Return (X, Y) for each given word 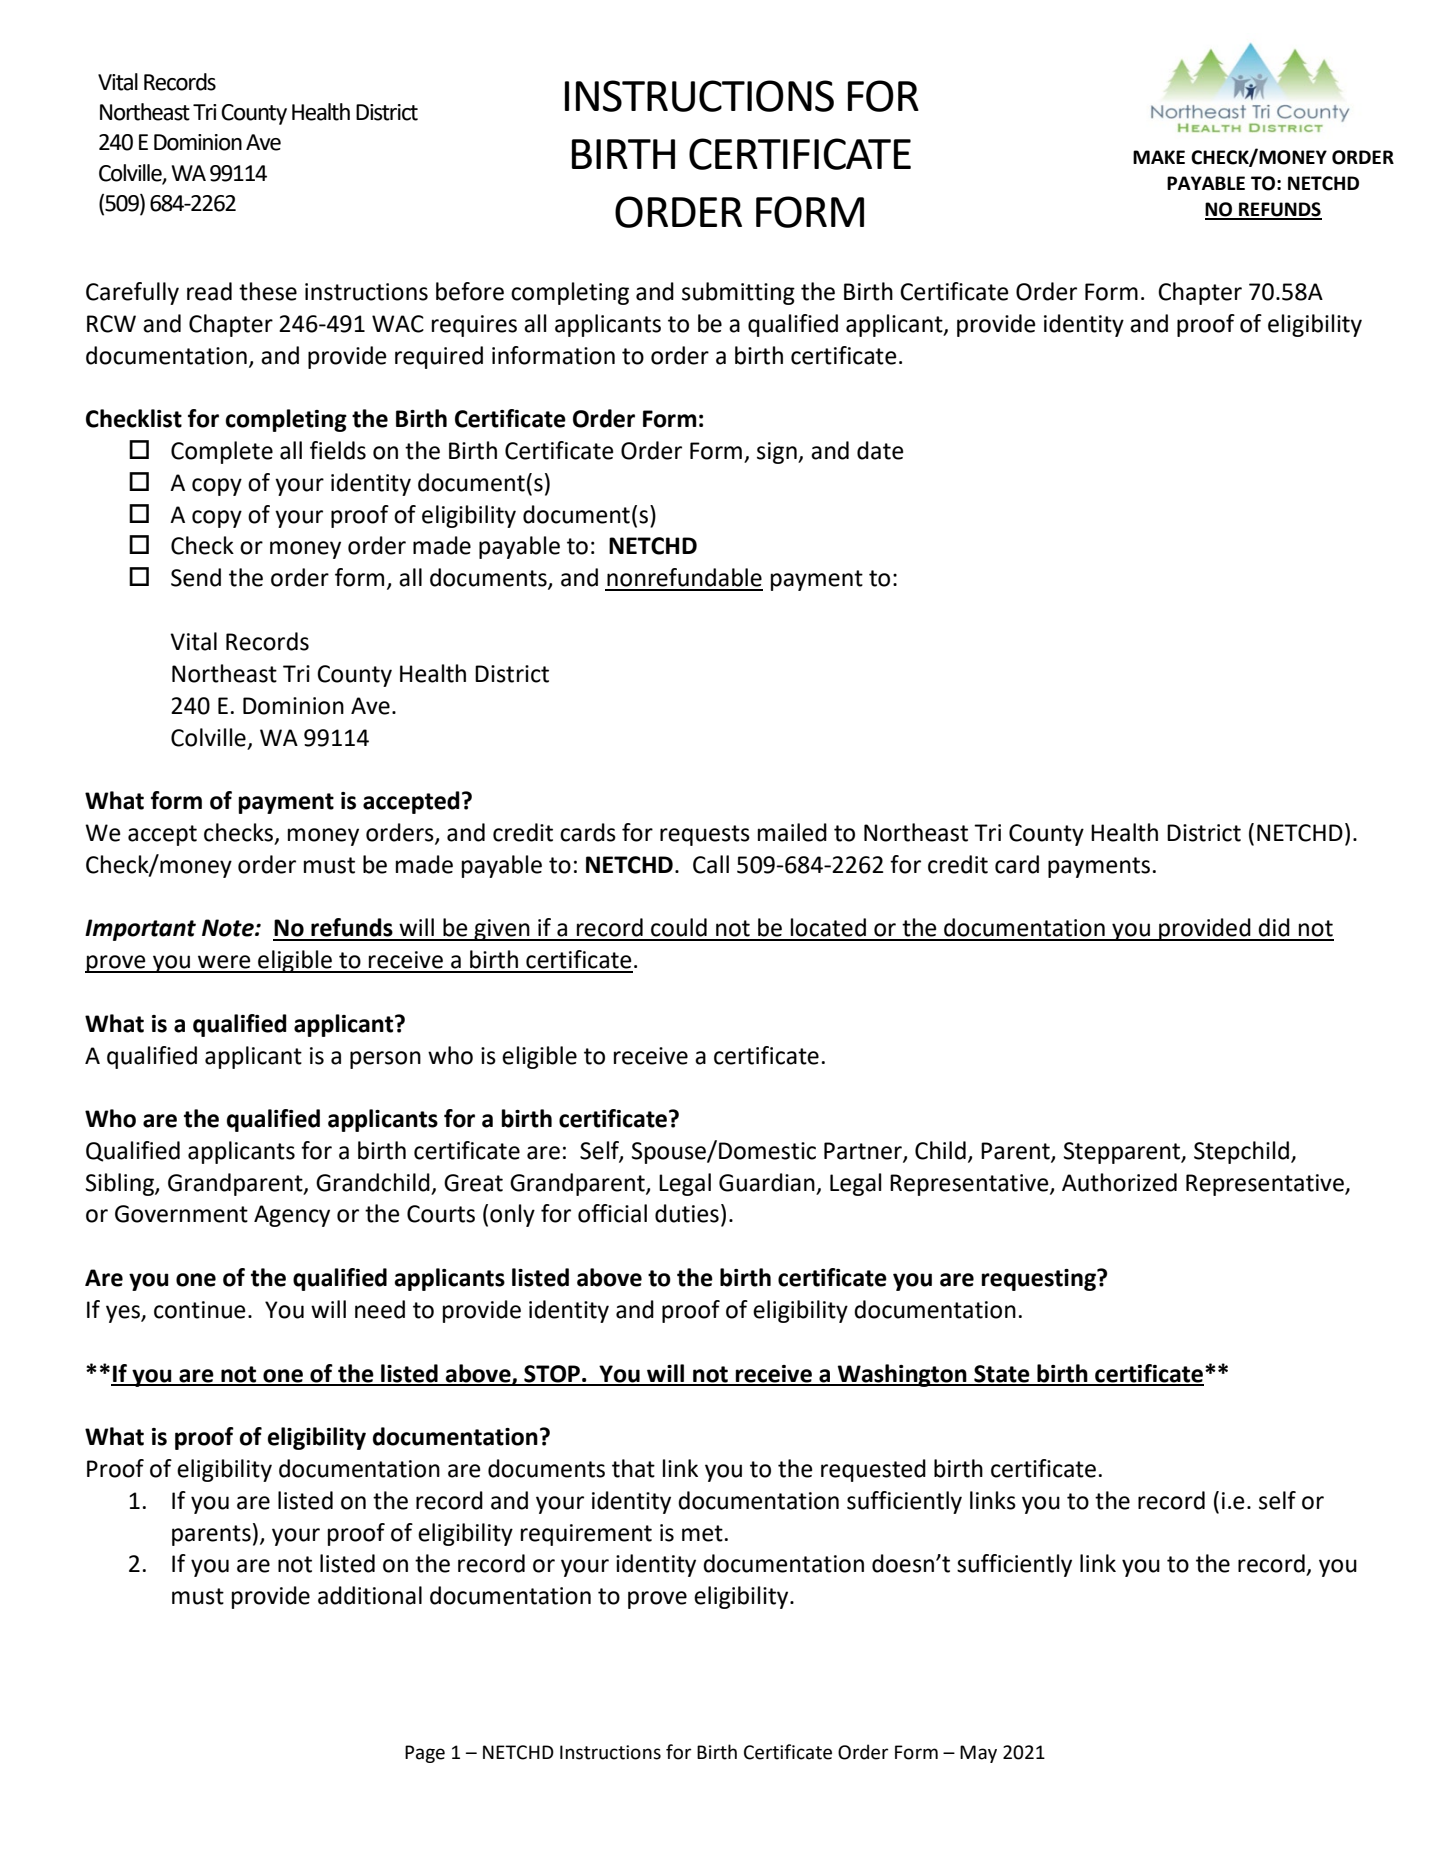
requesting (1040, 1280)
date (880, 450)
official (612, 1213)
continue (200, 1310)
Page (425, 1754)
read (209, 291)
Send (196, 577)
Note (229, 928)
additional (370, 1595)
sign (778, 453)
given (502, 930)
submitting (738, 293)
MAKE (1159, 157)
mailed (792, 832)
